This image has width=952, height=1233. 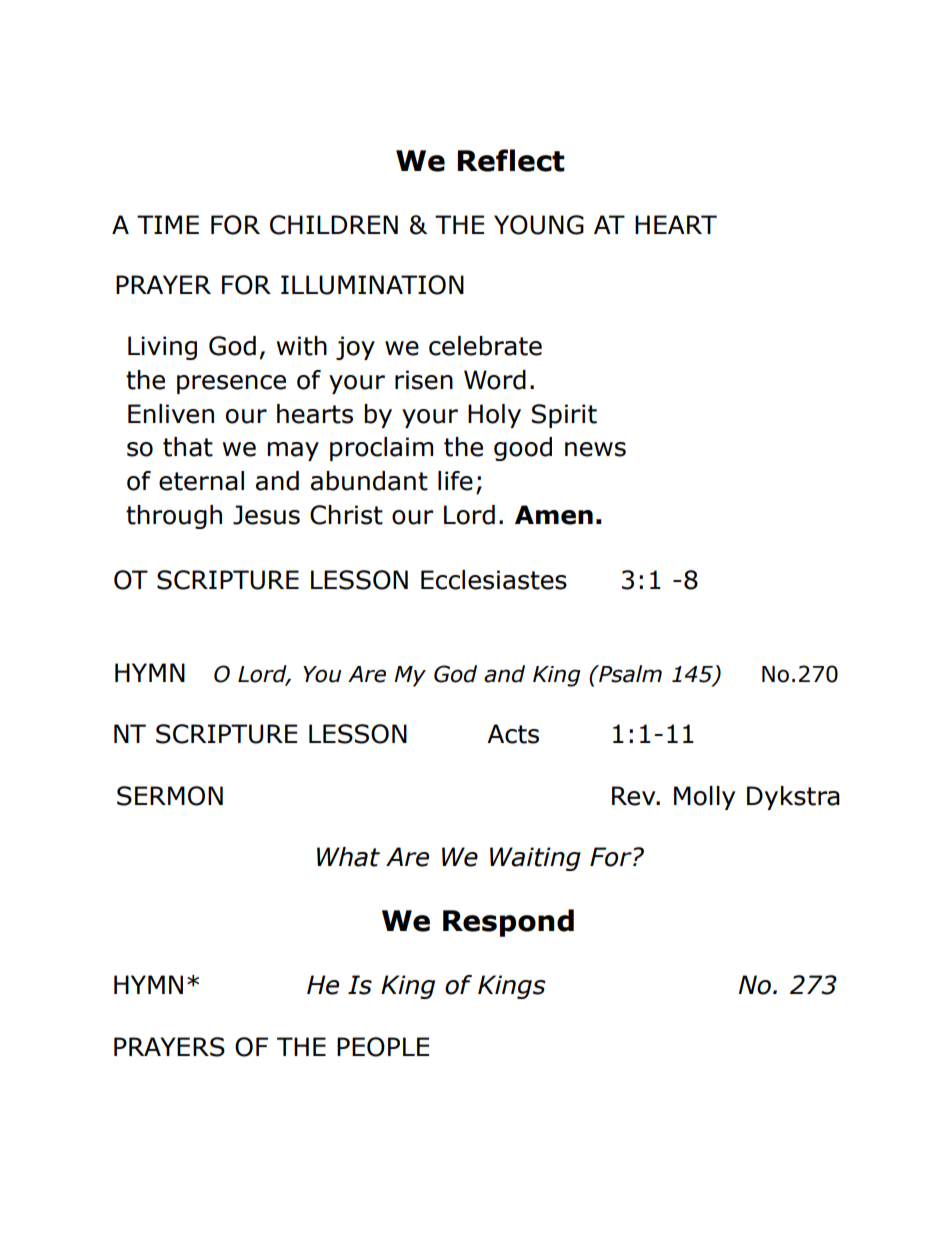 What do you see at coordinates (168, 224) in the image?
I see `TIME` at bounding box center [168, 224].
